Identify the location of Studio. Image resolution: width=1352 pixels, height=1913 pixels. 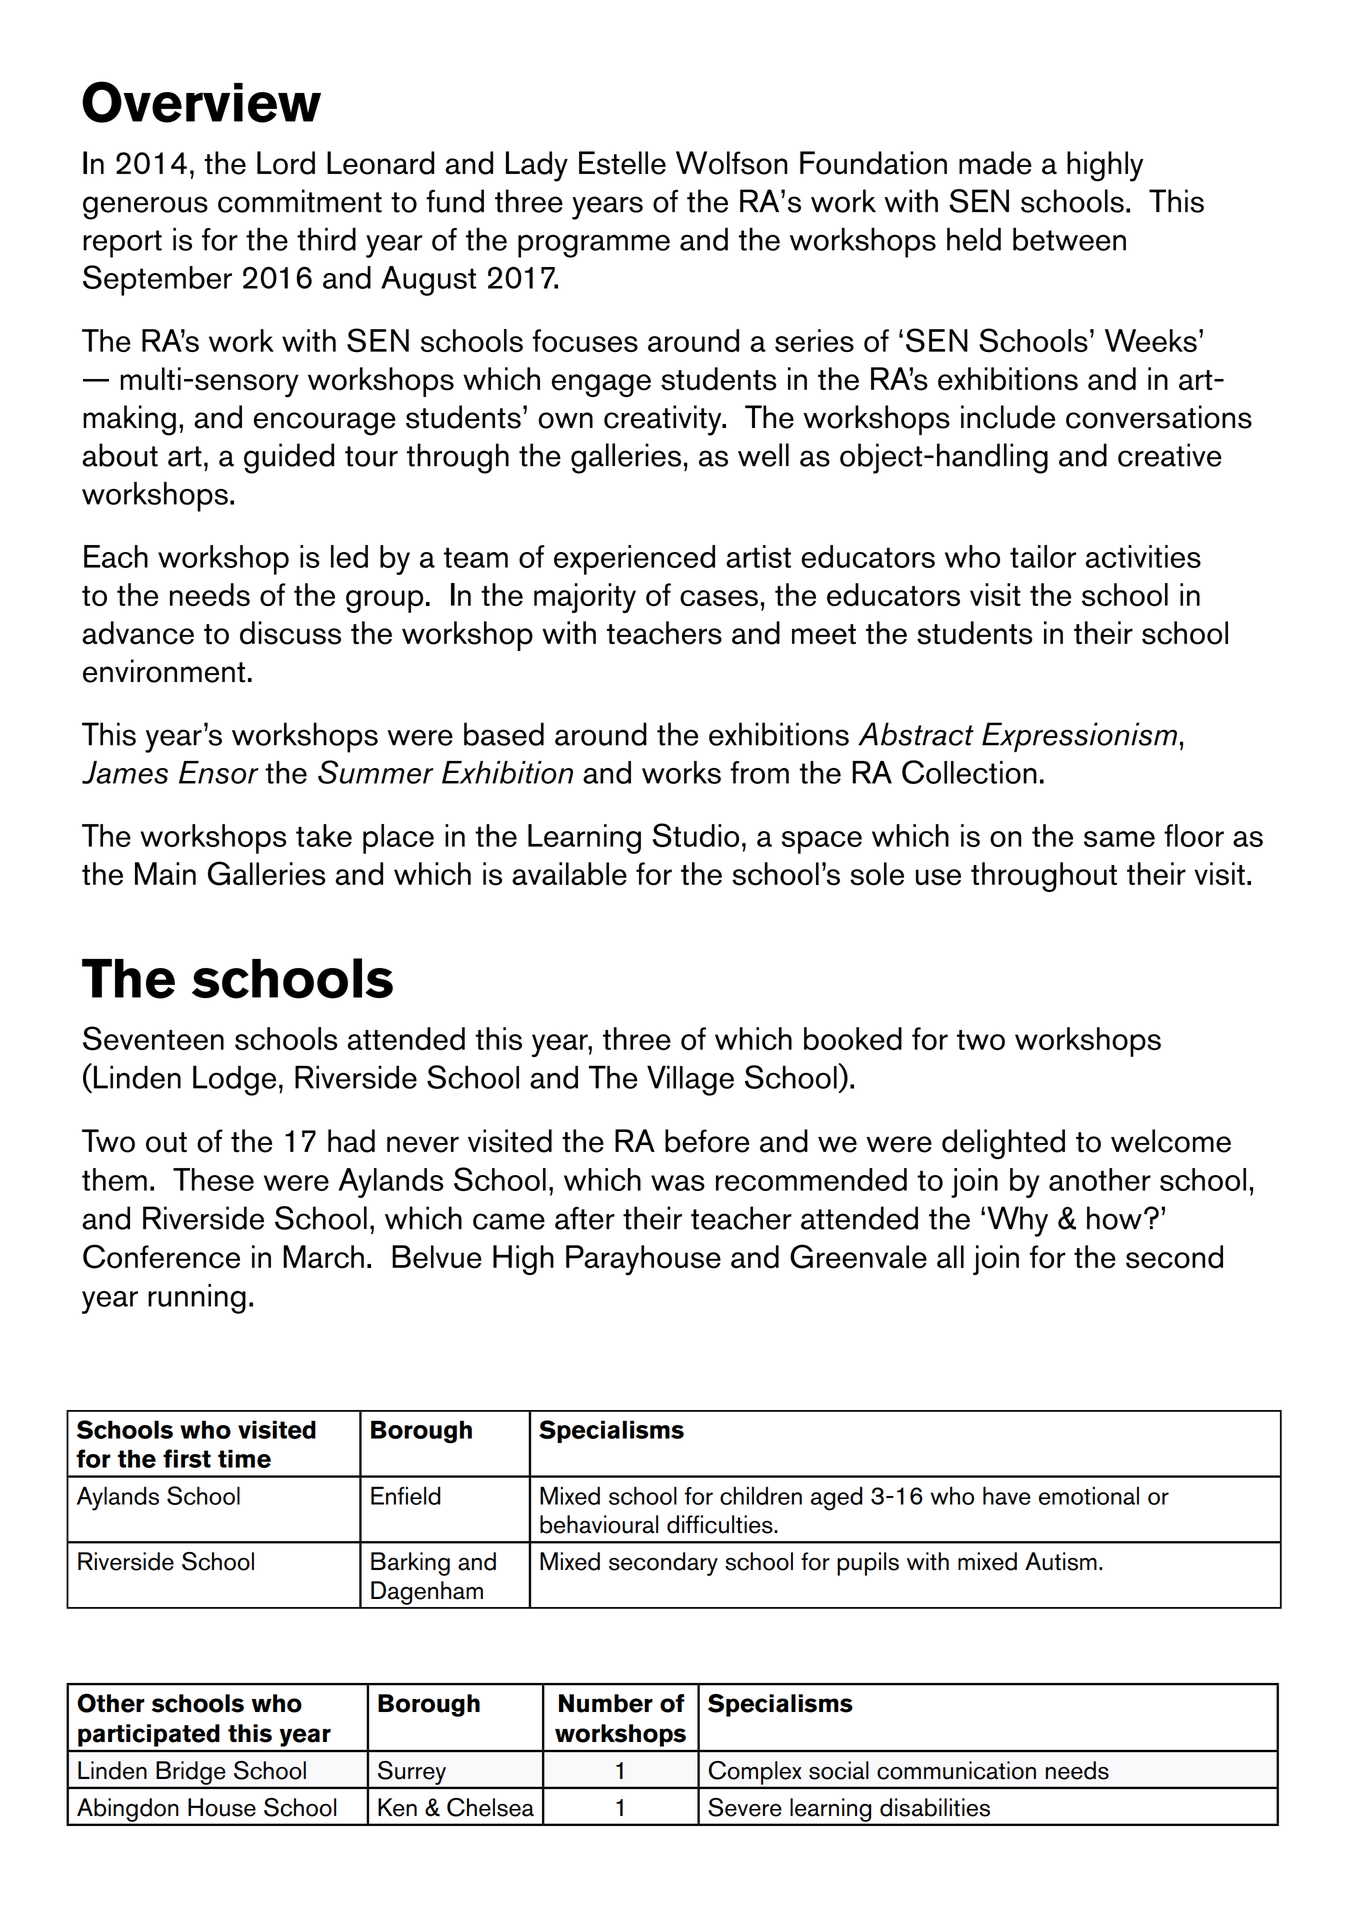
(696, 835).
